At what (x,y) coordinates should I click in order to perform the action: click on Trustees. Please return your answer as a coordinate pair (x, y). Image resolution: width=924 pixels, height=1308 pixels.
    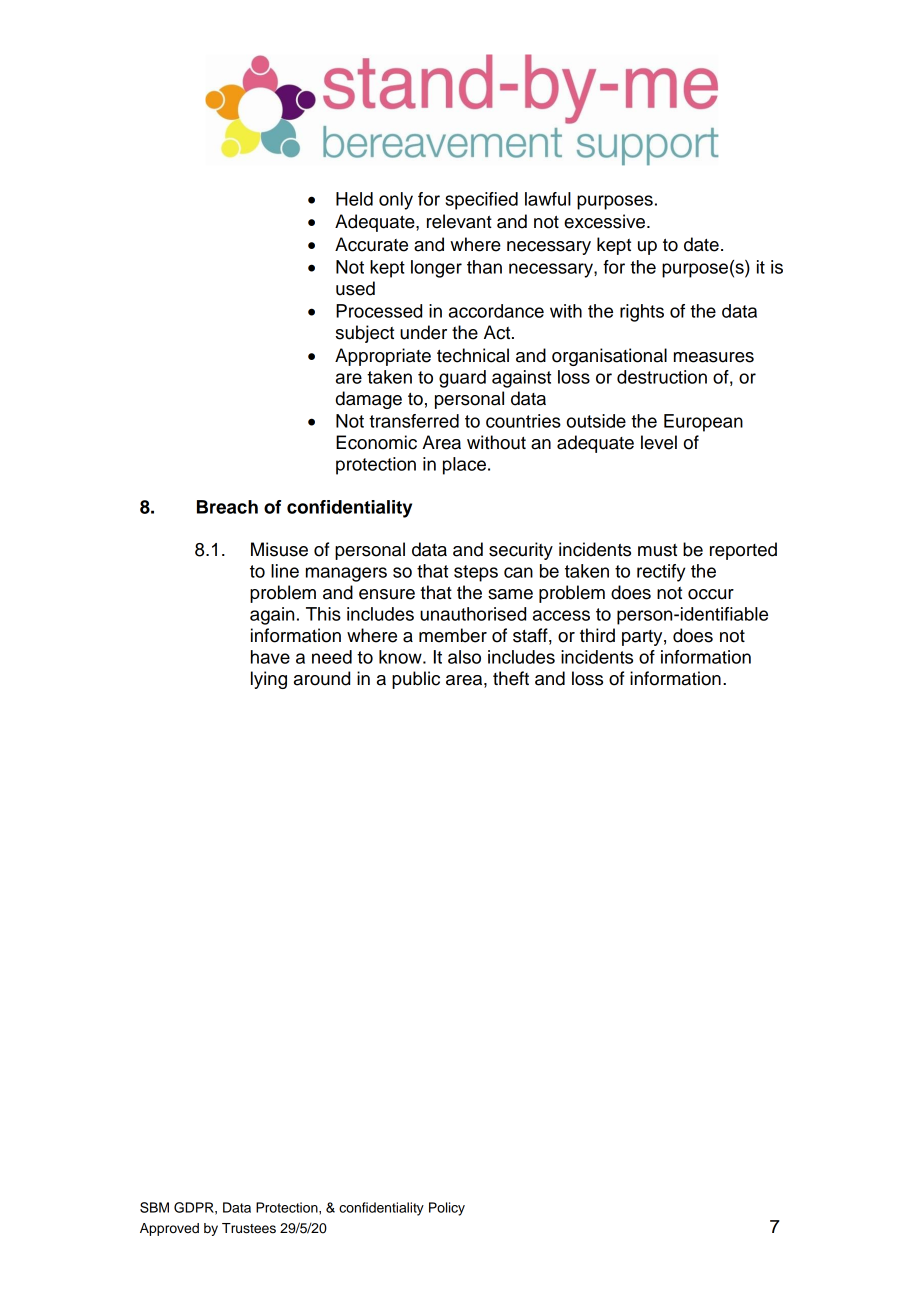
    Looking at the image, I should click on (249, 1228).
